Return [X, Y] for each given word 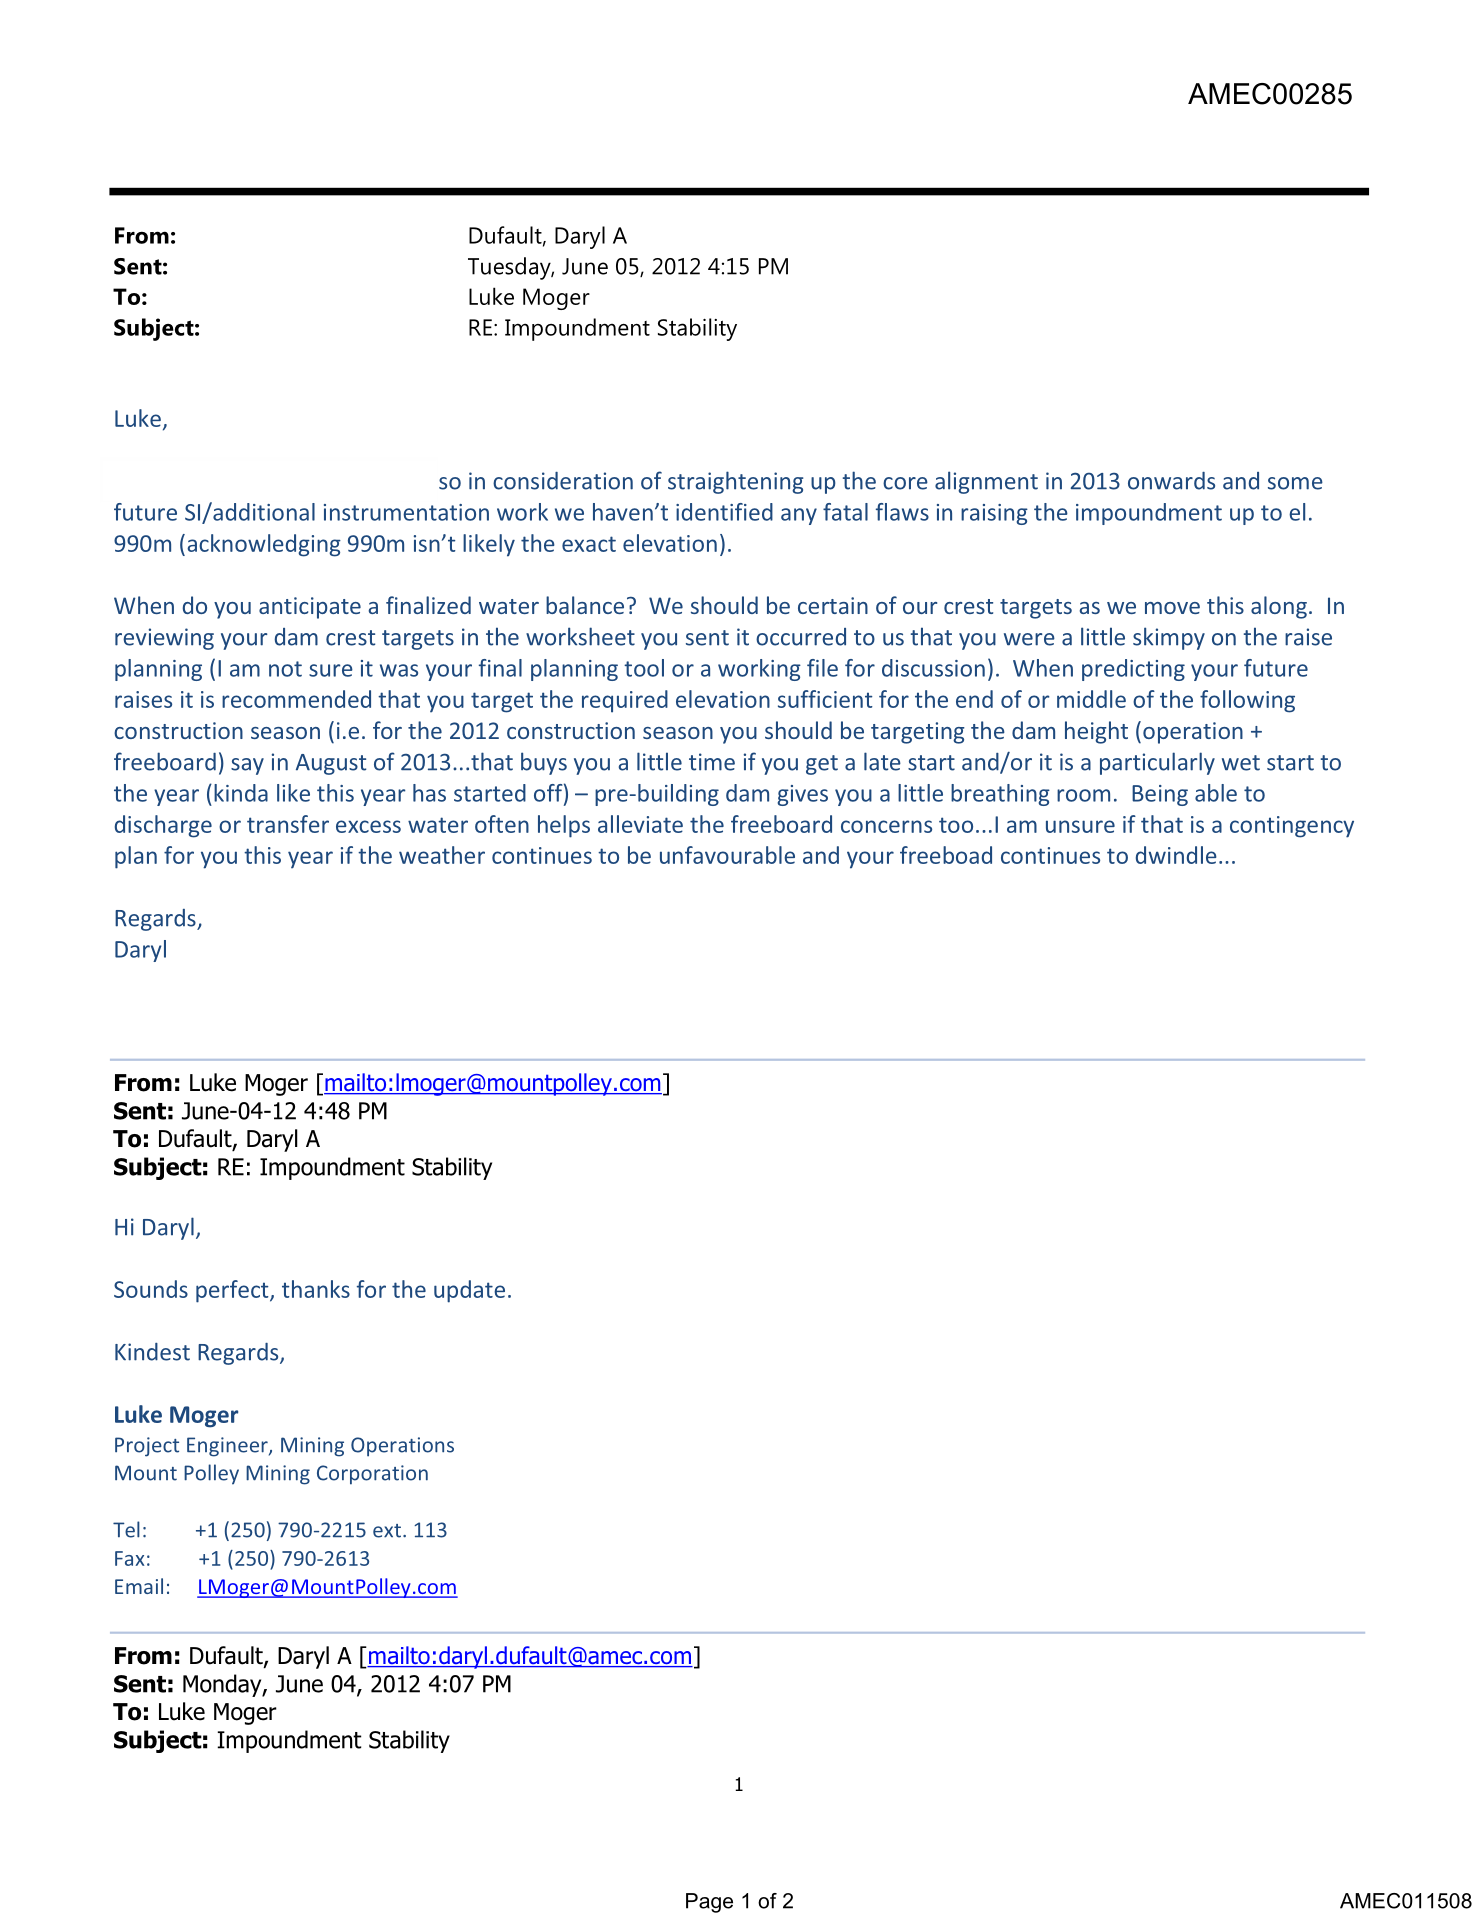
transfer [288, 824]
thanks [316, 1289]
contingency [1292, 827]
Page [709, 1903]
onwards [1171, 481]
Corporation [372, 1475]
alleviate [640, 824]
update [469, 1291]
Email [139, 1586]
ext [387, 1531]
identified [724, 512]
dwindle [1176, 855]
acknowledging [264, 545]
